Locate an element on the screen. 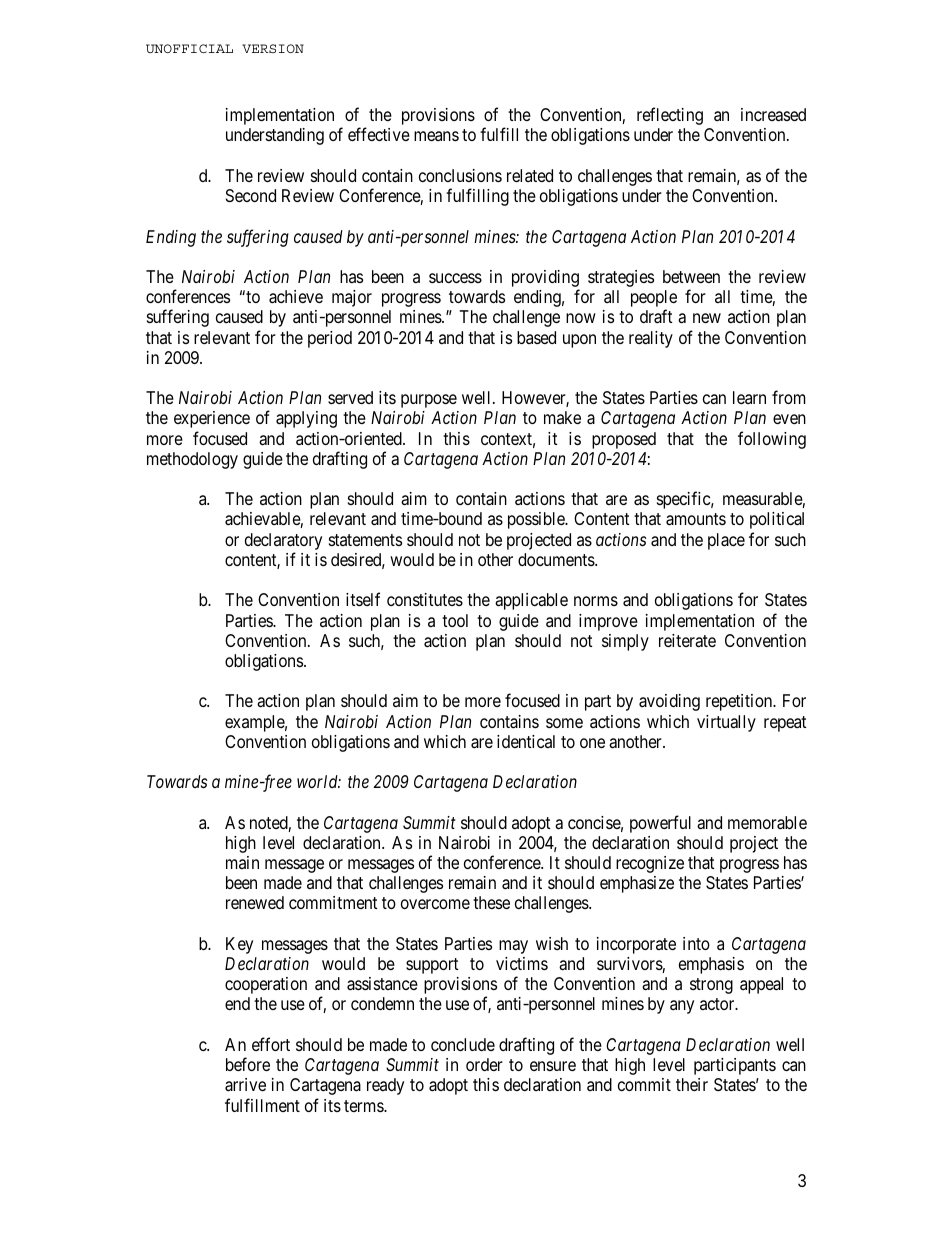  conclusions is located at coordinates (460, 175).
